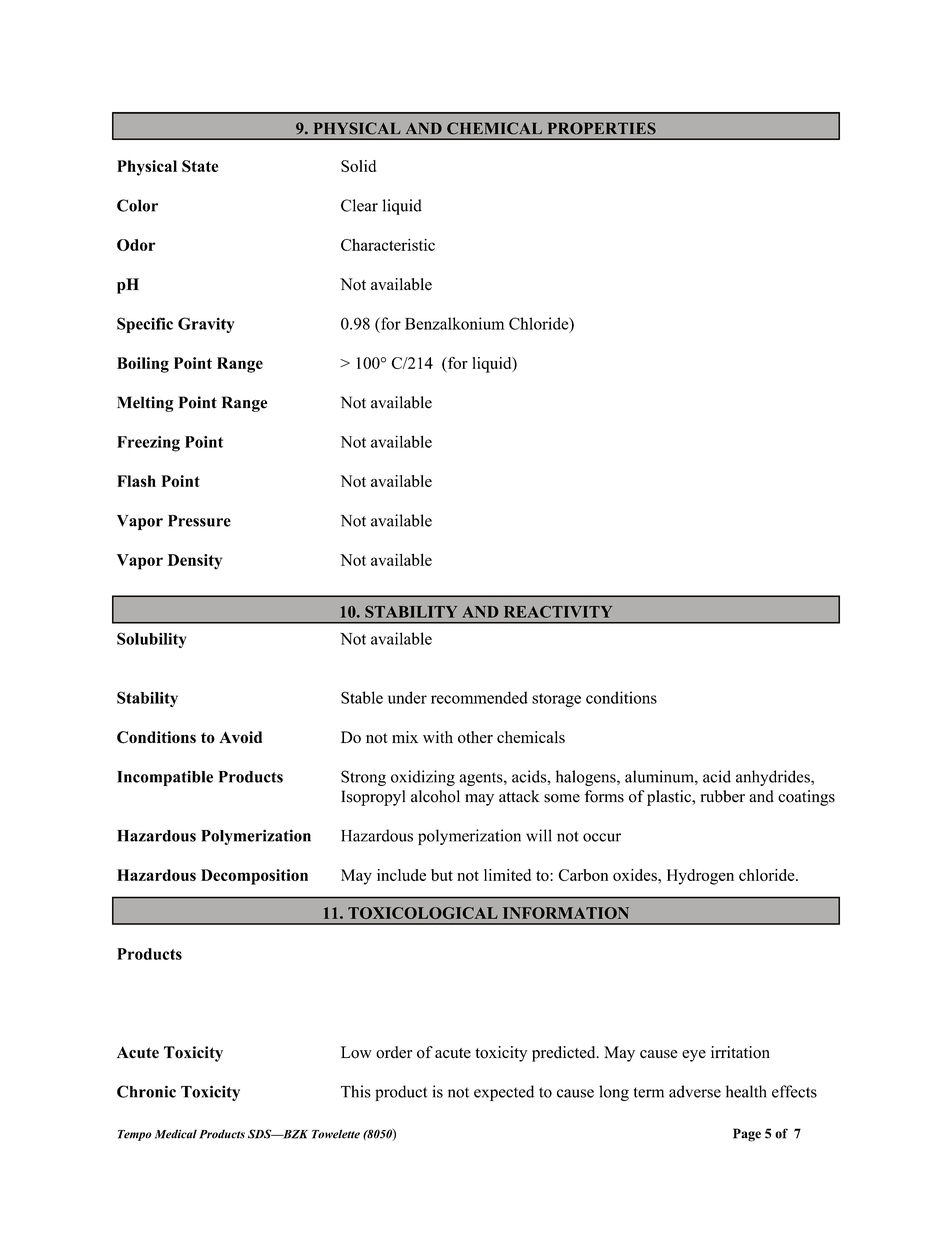 Image resolution: width=952 pixels, height=1233 pixels. What do you see at coordinates (254, 877) in the document?
I see `Decomposition` at bounding box center [254, 877].
